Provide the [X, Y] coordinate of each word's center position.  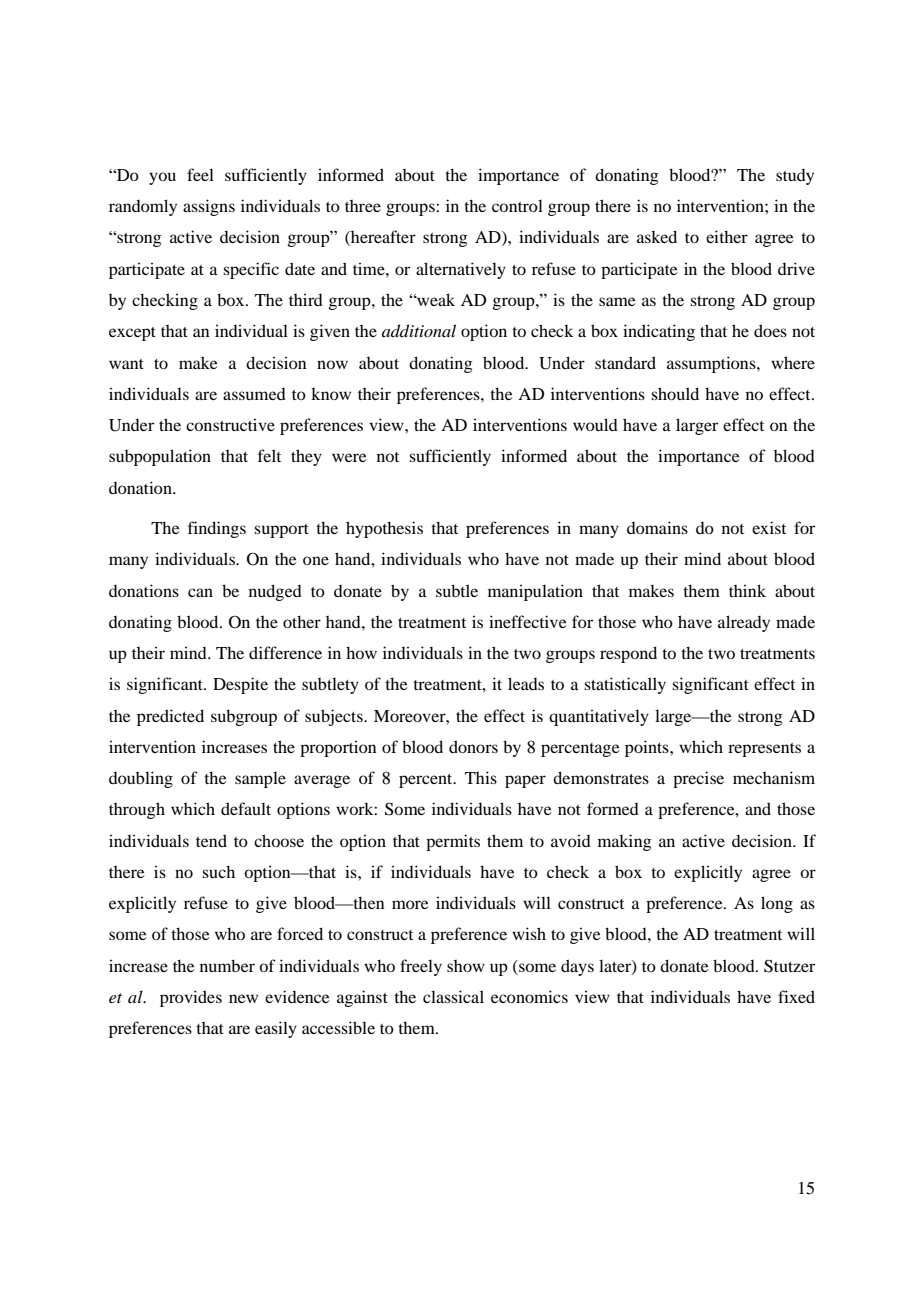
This [481, 777]
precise [698, 779]
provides [191, 998]
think [747, 590]
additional [419, 330]
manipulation [535, 592]
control [517, 205]
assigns [209, 207]
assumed [254, 394]
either [727, 236]
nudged [275, 592]
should [675, 393]
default [246, 808]
